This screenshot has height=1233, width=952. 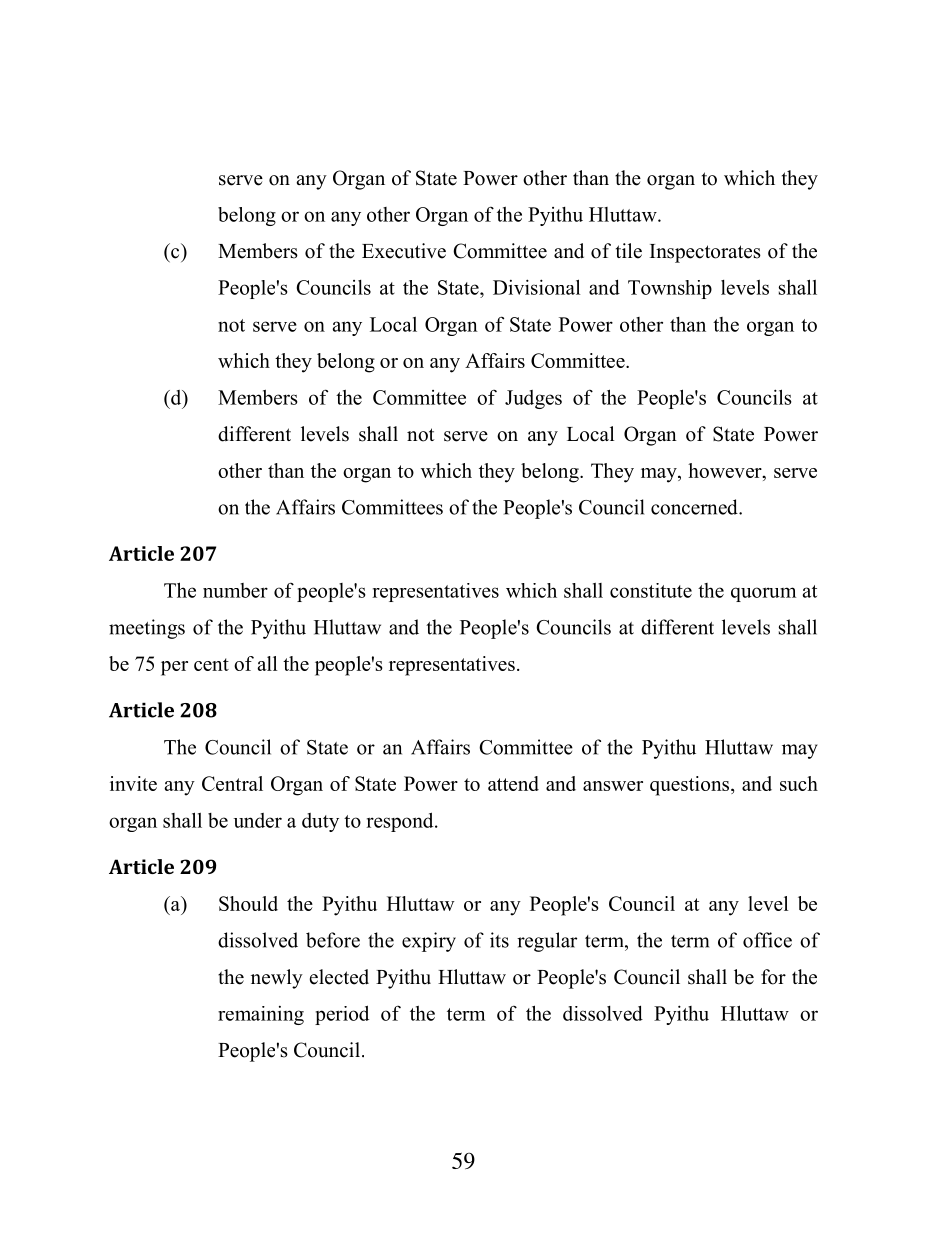 What do you see at coordinates (799, 783) in the screenshot?
I see `such` at bounding box center [799, 783].
